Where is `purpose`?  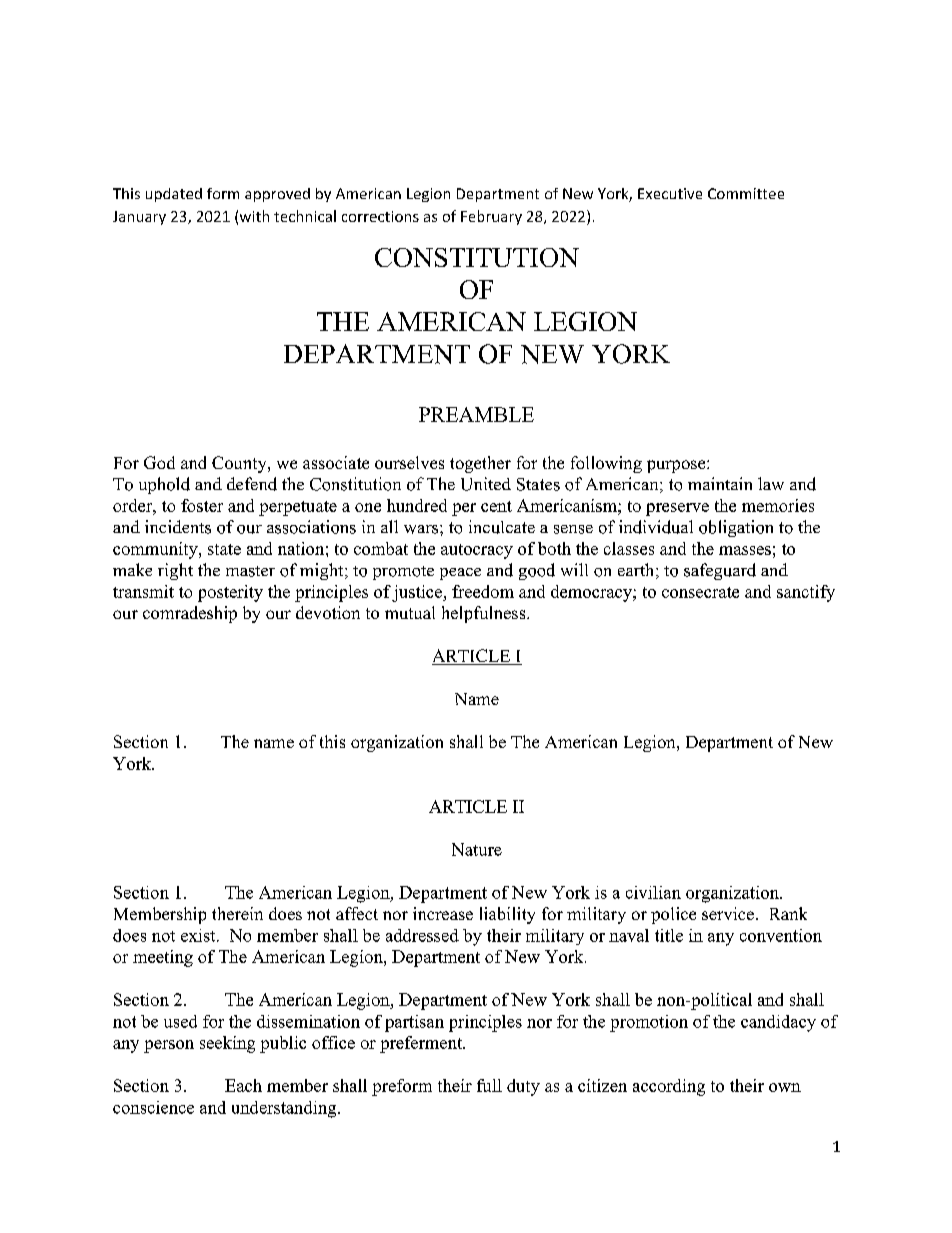 purpose is located at coordinates (677, 466).
